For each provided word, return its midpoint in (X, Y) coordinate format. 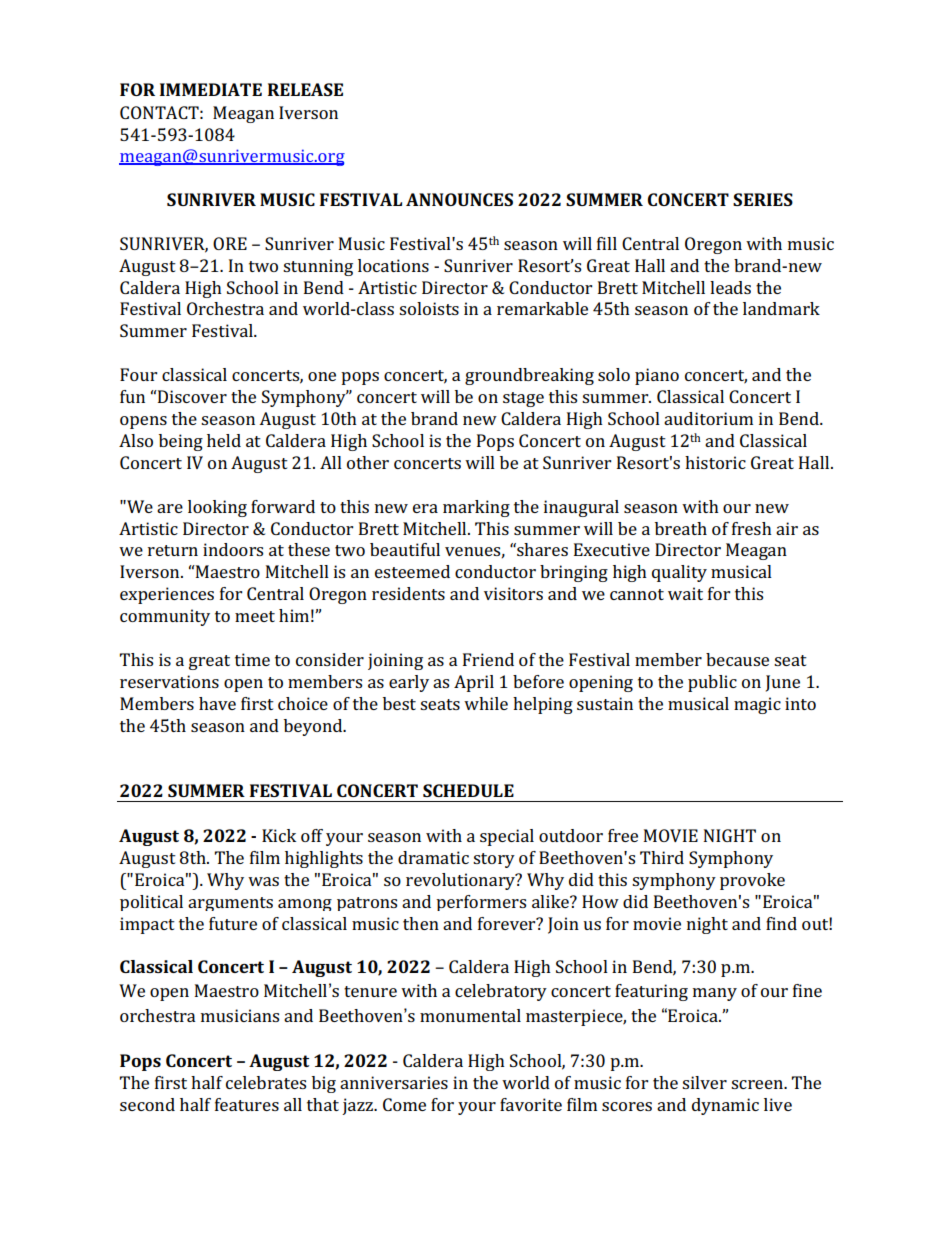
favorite (531, 1104)
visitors (513, 593)
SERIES (763, 199)
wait (685, 593)
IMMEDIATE (211, 89)
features (247, 1104)
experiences (167, 595)
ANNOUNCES (459, 199)
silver (704, 1082)
